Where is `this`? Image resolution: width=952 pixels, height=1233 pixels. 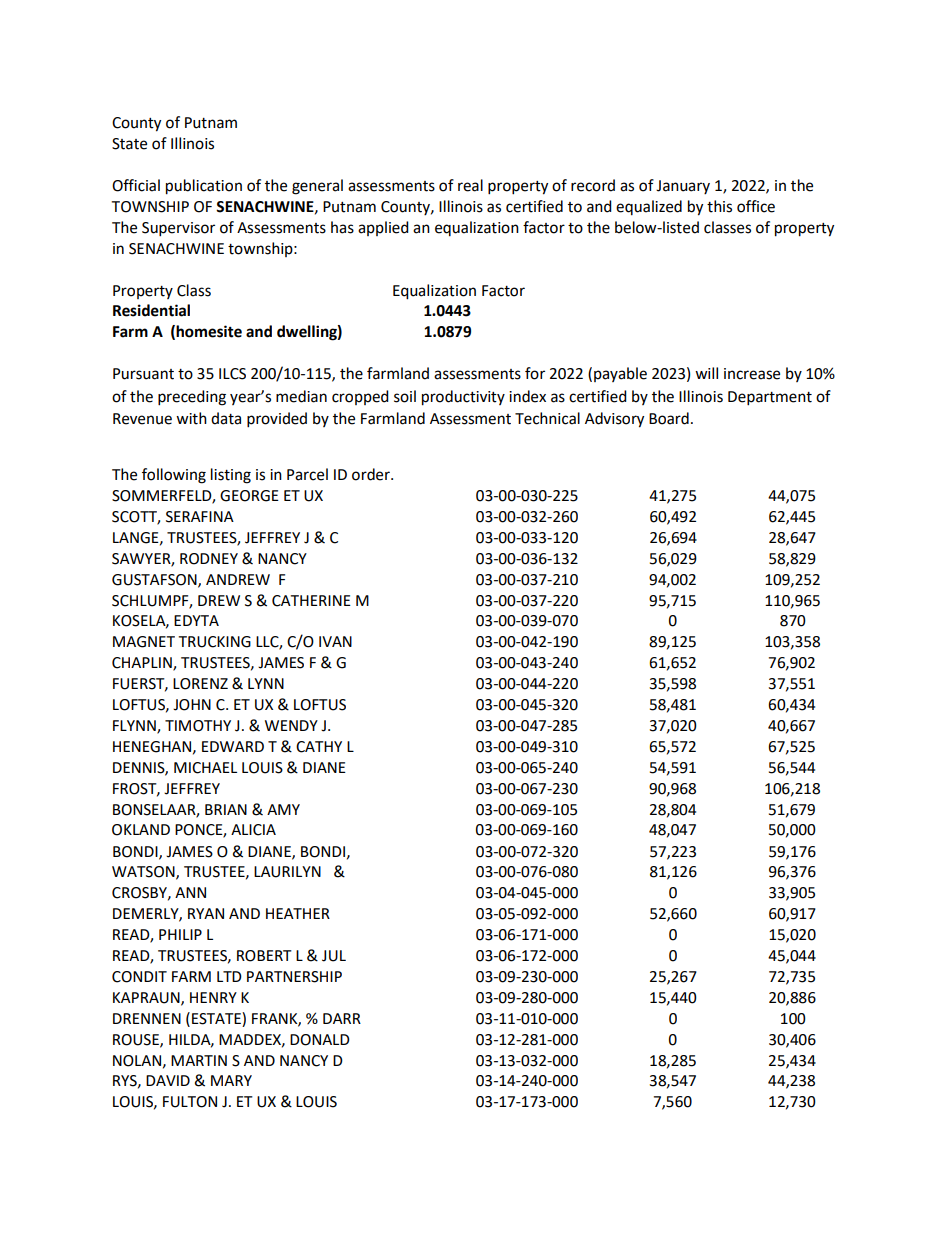
this is located at coordinates (719, 206).
